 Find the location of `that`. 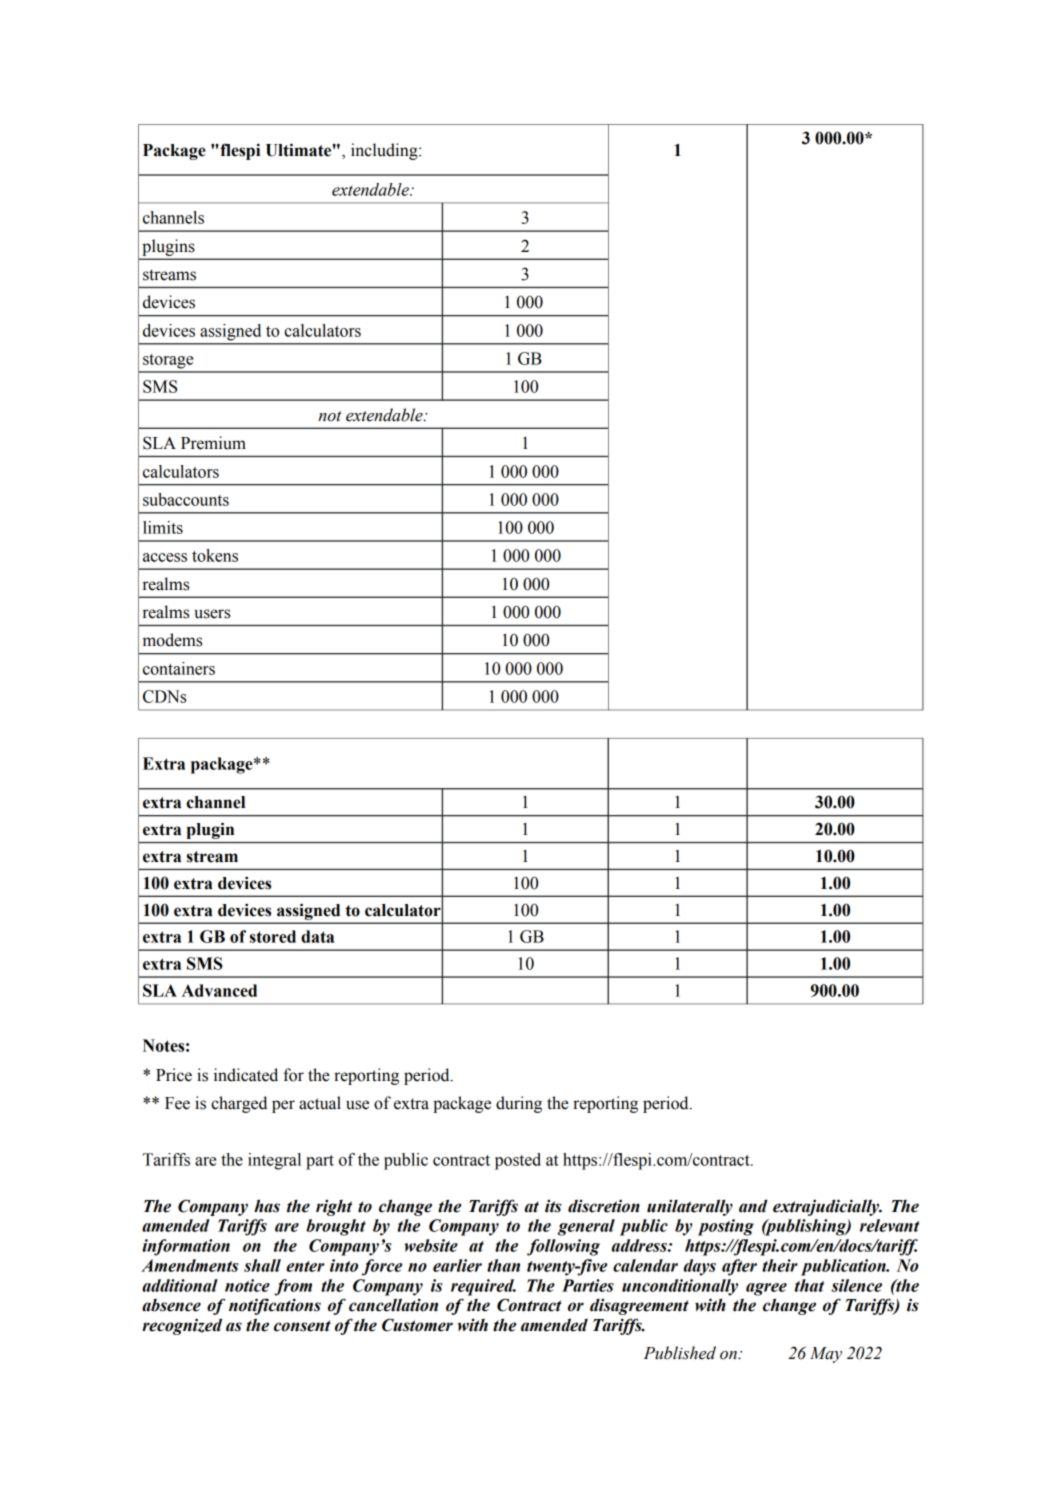

that is located at coordinates (809, 1285).
